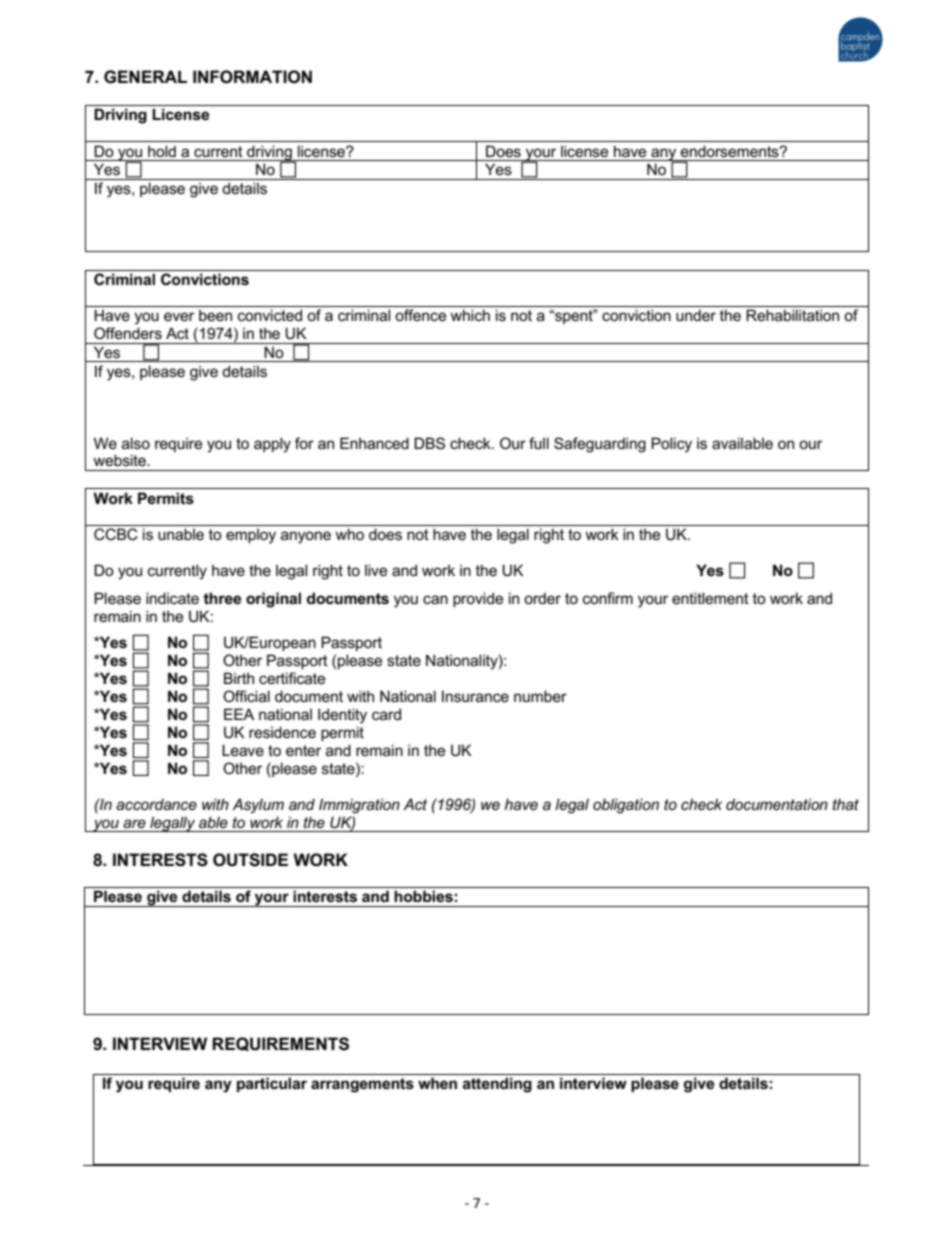 This page has width=952, height=1233. Describe the element at coordinates (272, 1084) in the page. I see `particular` at that location.
